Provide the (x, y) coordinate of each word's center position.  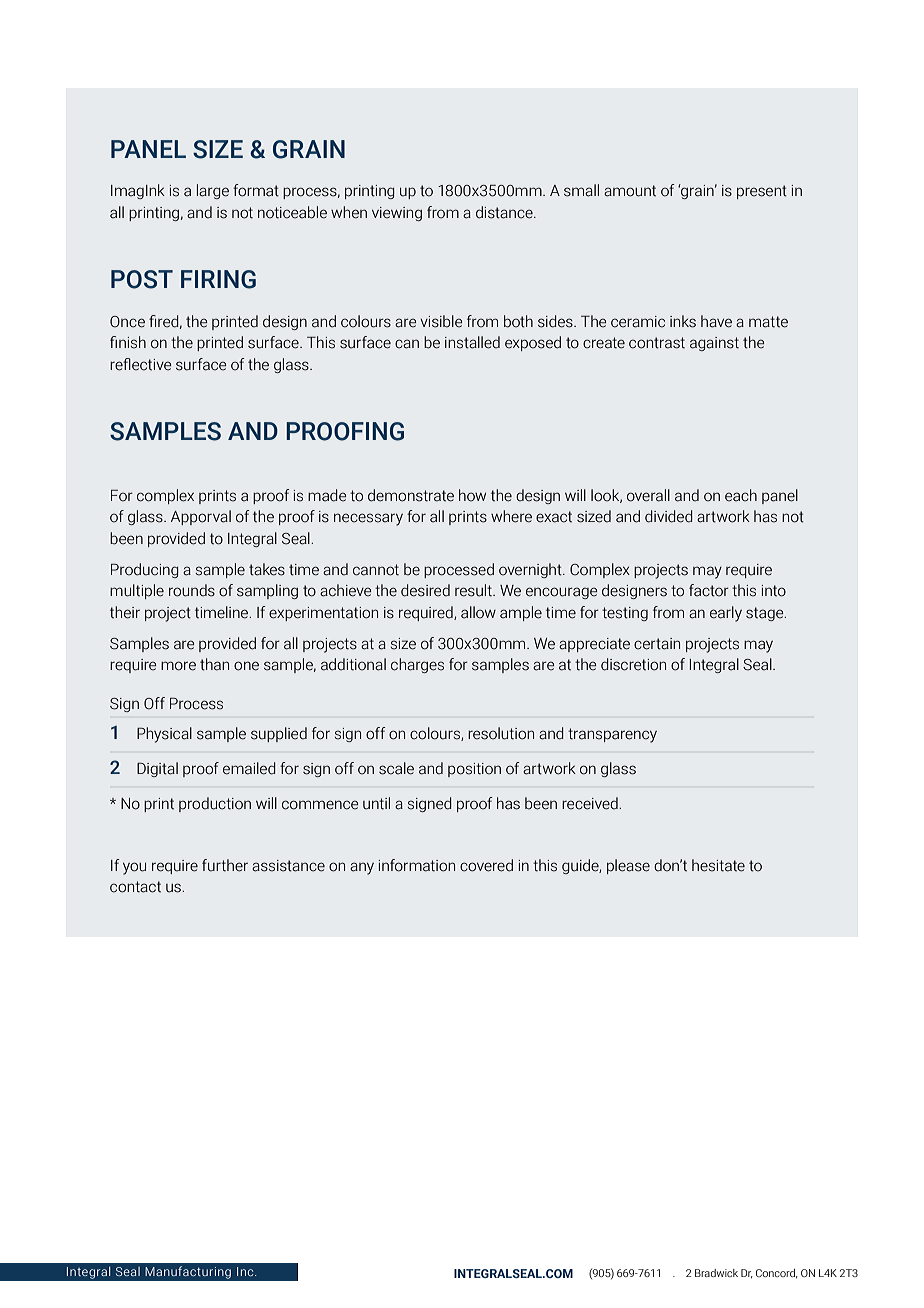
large (213, 191)
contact (135, 887)
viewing (397, 214)
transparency (612, 735)
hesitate (718, 865)
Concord (777, 1273)
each (741, 495)
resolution (501, 733)
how (472, 495)
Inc (246, 1271)
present (762, 192)
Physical (164, 735)
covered (486, 865)
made (327, 495)
